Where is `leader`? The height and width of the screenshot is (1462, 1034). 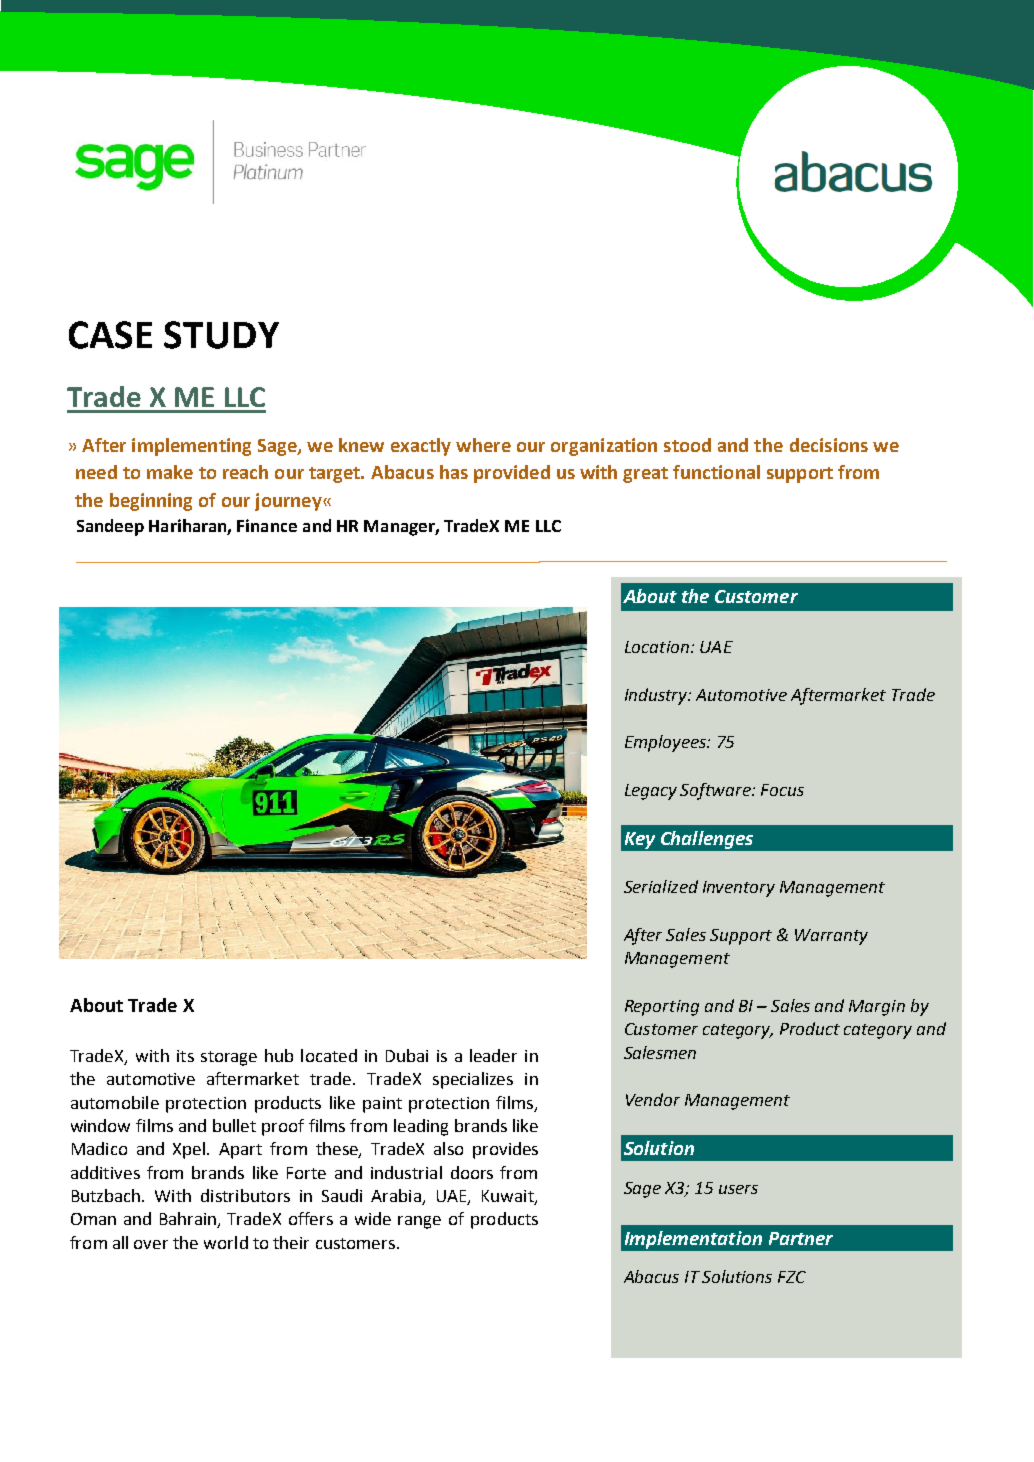
leader is located at coordinates (493, 1055).
